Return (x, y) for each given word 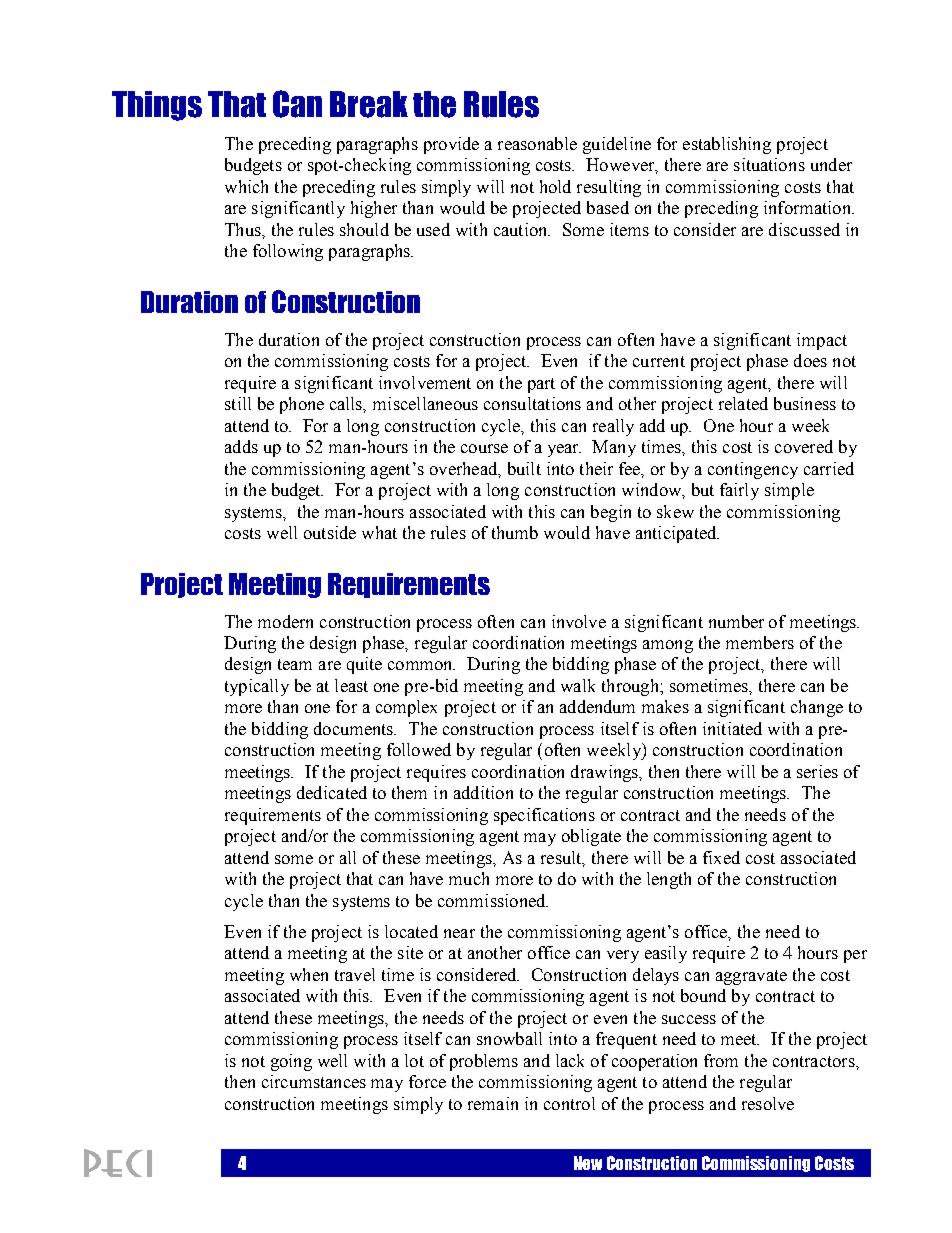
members (760, 642)
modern (285, 621)
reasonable (537, 143)
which (246, 186)
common (421, 665)
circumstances (314, 1081)
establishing (727, 145)
